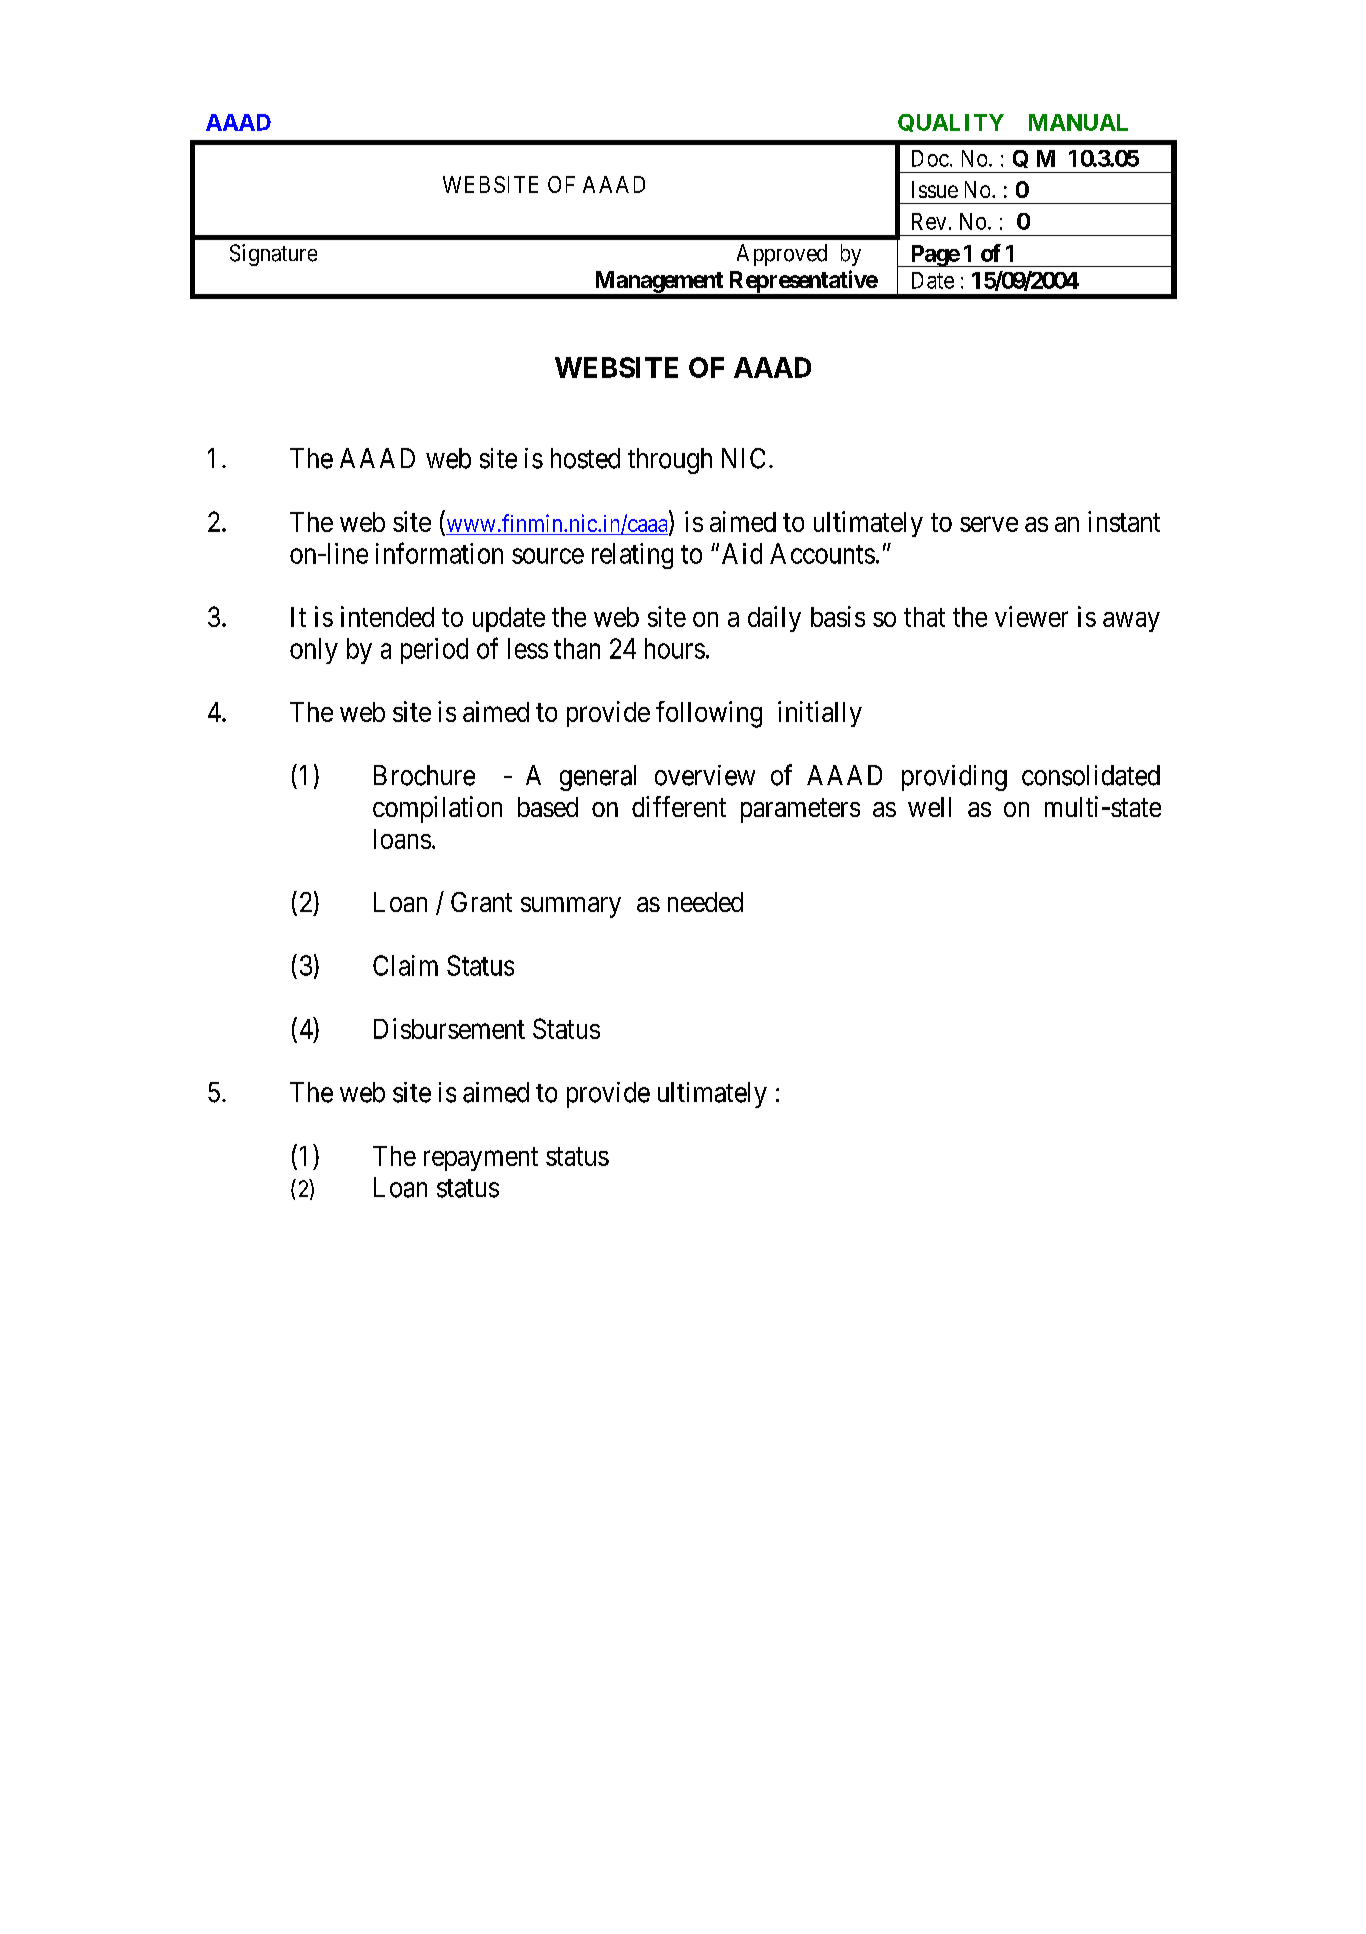 This image has width=1366, height=1934. What do you see at coordinates (1078, 122) in the image?
I see `MANUAL` at bounding box center [1078, 122].
